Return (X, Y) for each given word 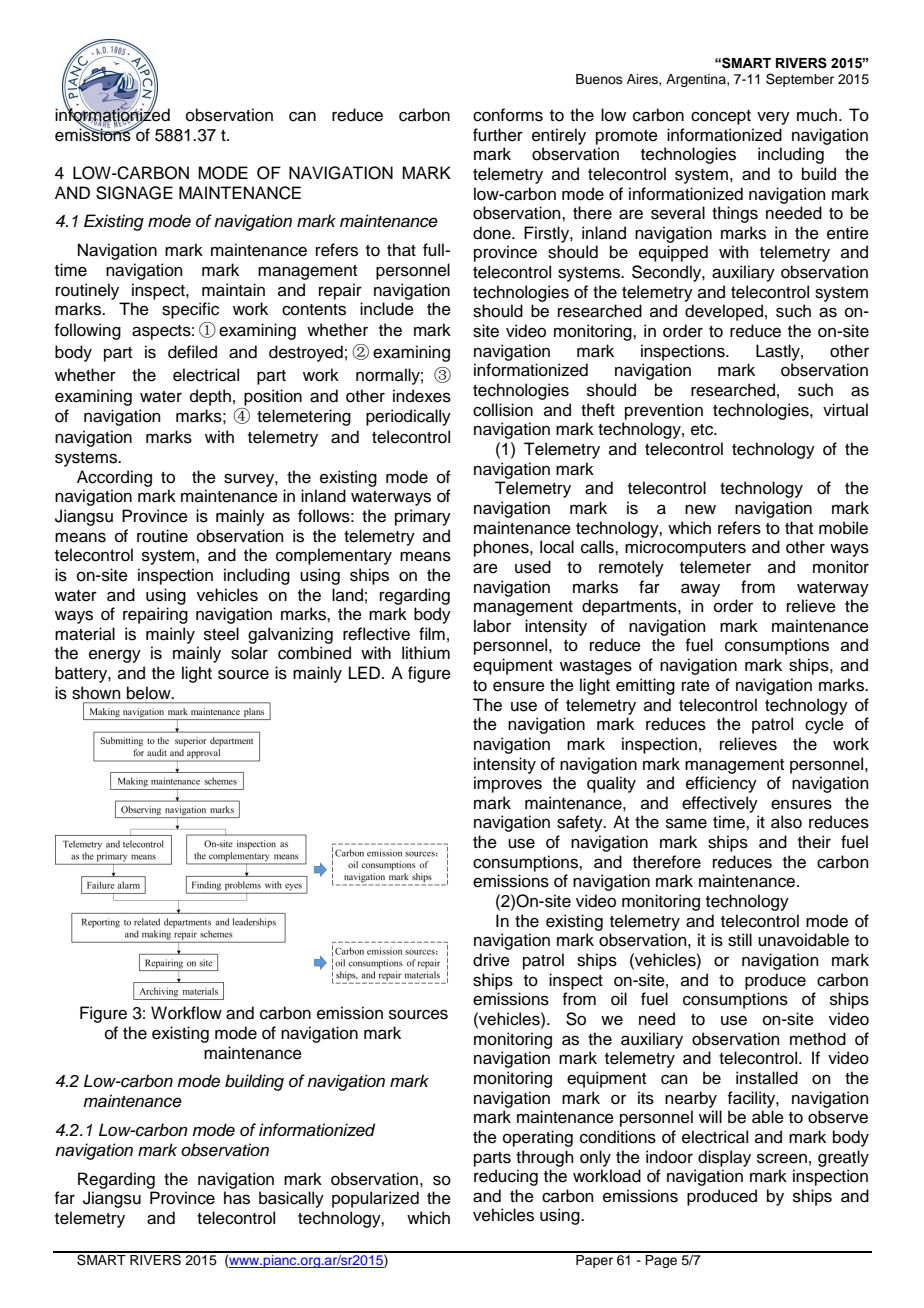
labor (492, 626)
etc (703, 430)
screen (782, 1158)
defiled (192, 352)
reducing (506, 1177)
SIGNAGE (134, 193)
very (773, 118)
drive (491, 960)
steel (221, 634)
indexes (422, 396)
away (700, 590)
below (150, 692)
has (237, 1198)
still (740, 940)
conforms (508, 115)
